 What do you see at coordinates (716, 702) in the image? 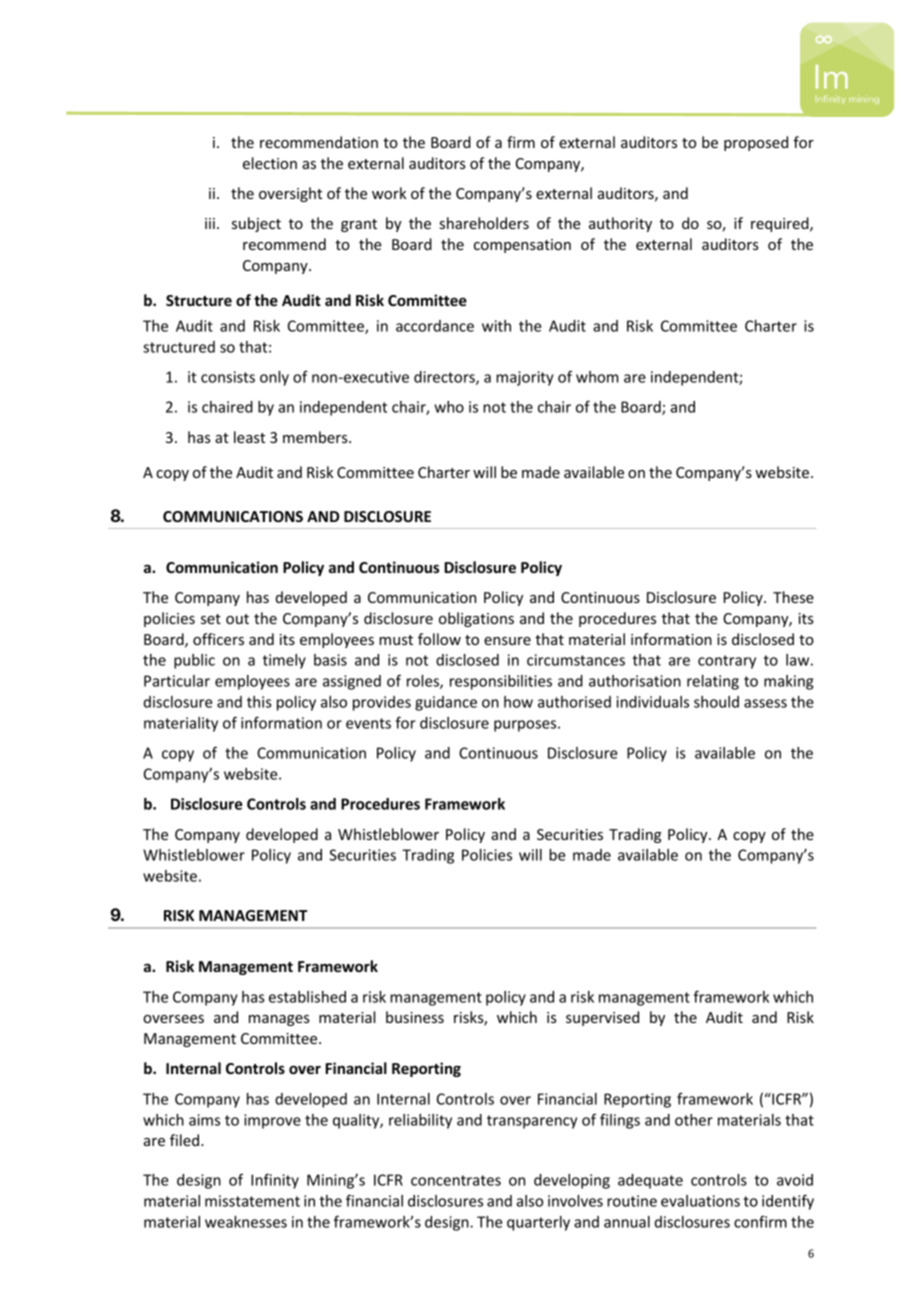
I see `should` at bounding box center [716, 702].
